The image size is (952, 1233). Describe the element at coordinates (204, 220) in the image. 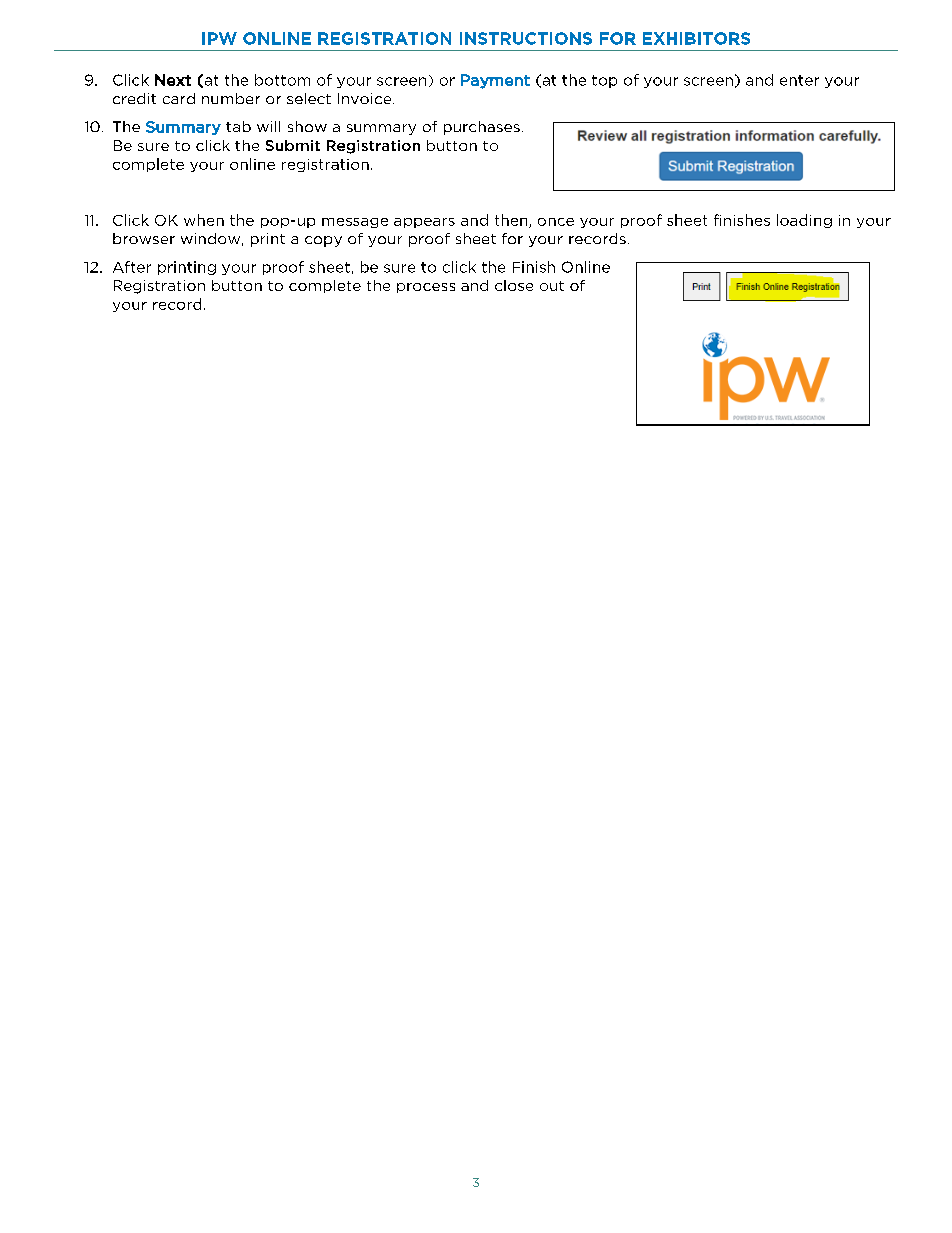

I see `when` at that location.
